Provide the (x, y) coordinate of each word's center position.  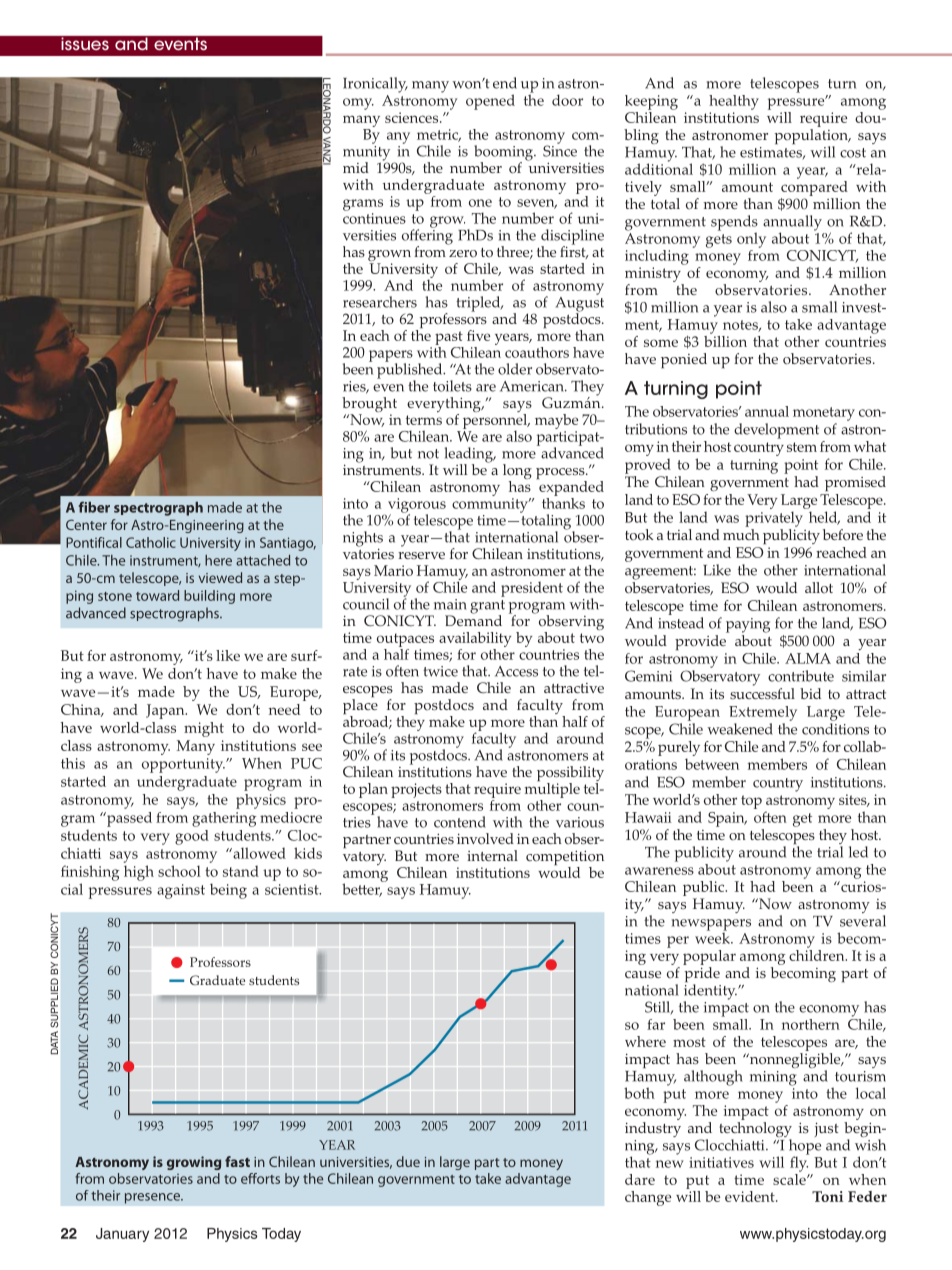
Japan (166, 711)
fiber (94, 507)
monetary (824, 414)
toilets (452, 386)
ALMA (808, 658)
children (818, 954)
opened (490, 102)
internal (492, 855)
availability (475, 639)
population (812, 138)
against (181, 891)
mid (356, 167)
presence (153, 1198)
